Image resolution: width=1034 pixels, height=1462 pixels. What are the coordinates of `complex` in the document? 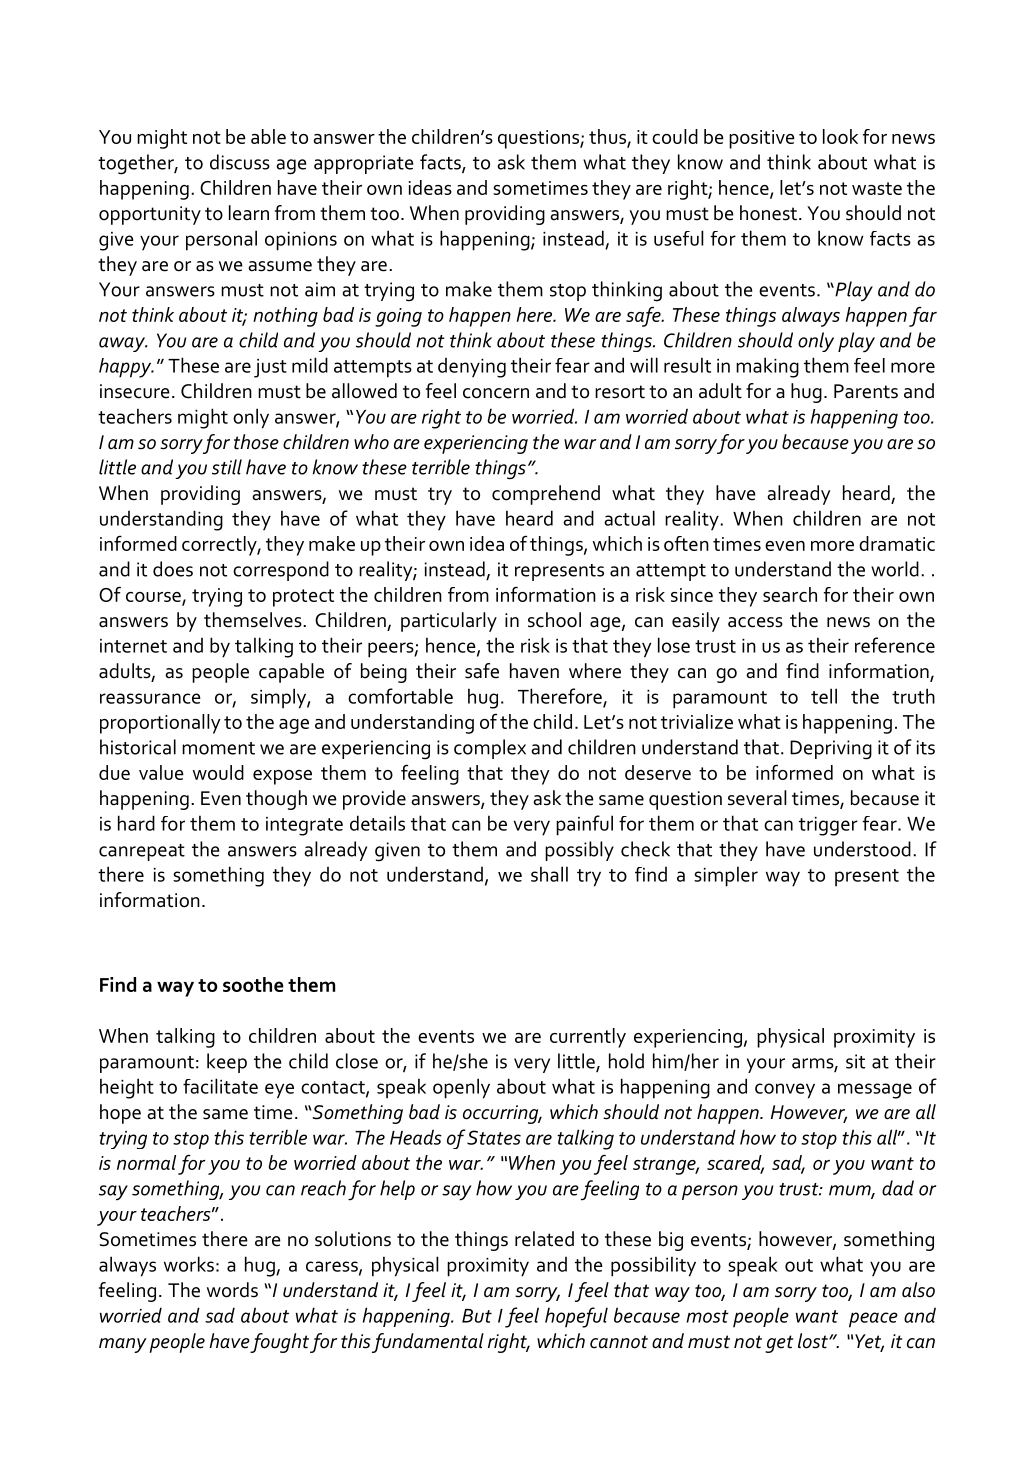 It's located at (490, 749).
